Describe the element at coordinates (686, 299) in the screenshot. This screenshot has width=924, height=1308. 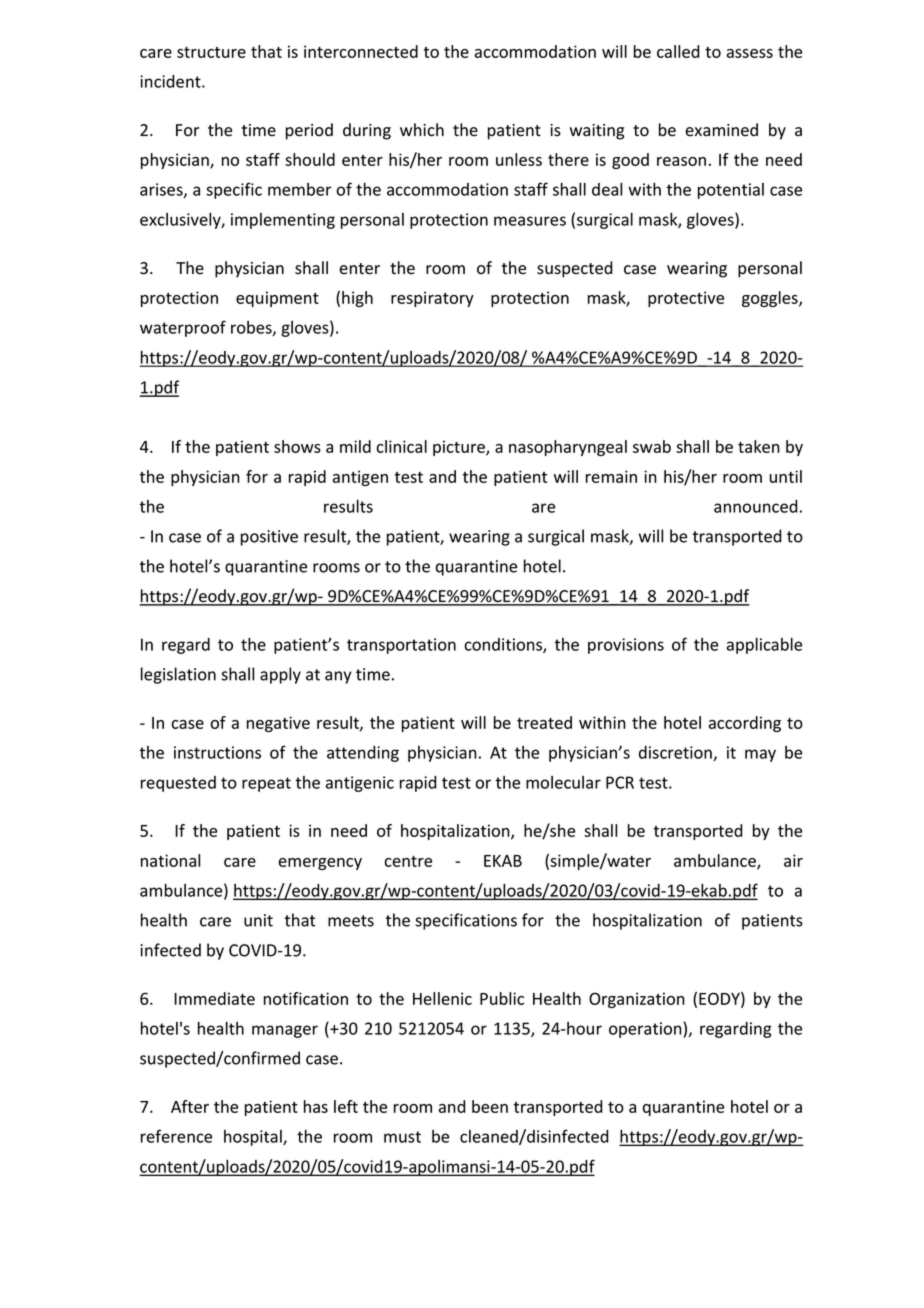
I see `protective` at that location.
